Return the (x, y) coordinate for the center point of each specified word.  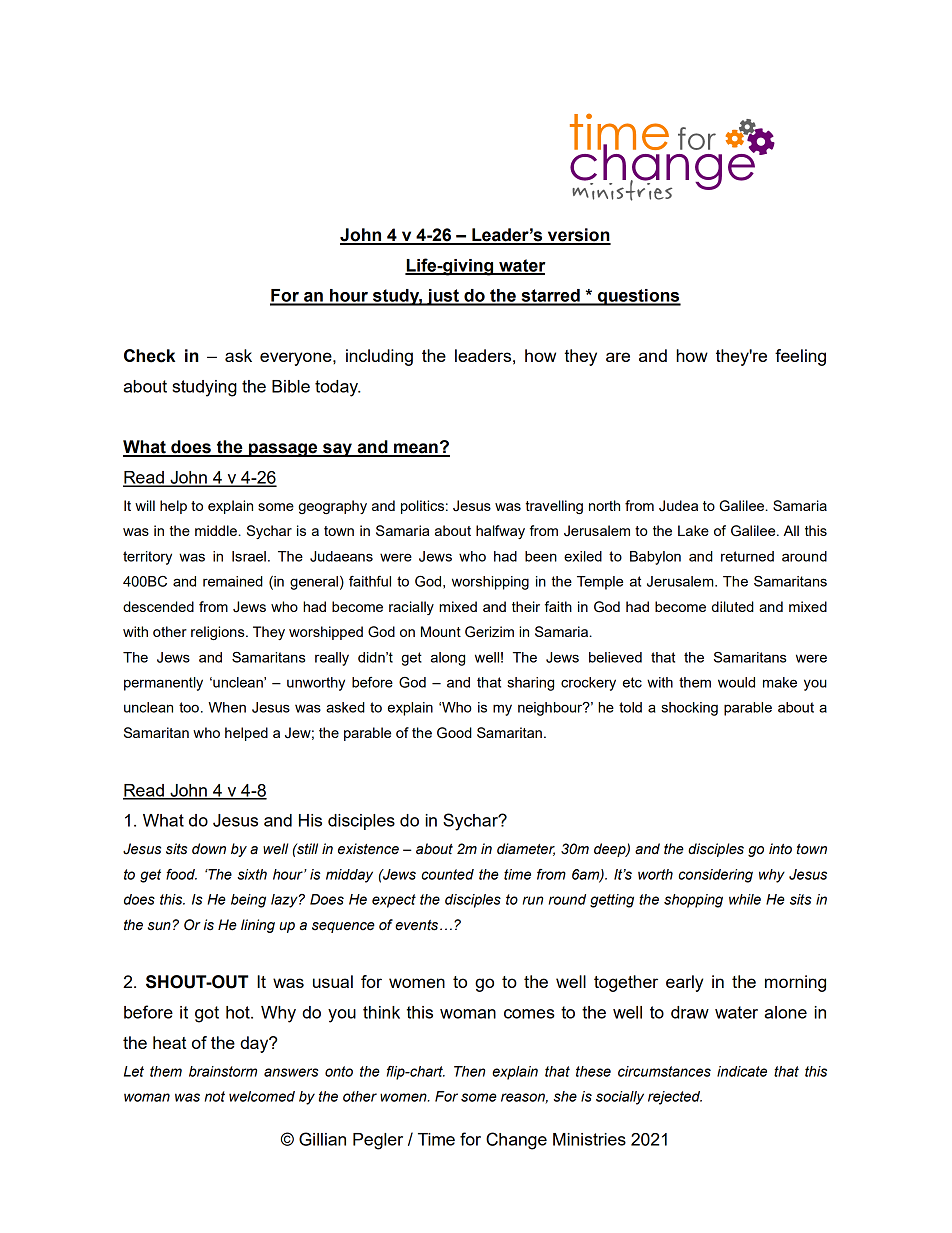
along (448, 659)
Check (149, 356)
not (215, 1096)
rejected (675, 1098)
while (745, 899)
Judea (678, 506)
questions (638, 297)
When (227, 707)
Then (469, 1071)
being (248, 901)
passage (283, 450)
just (443, 297)
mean (416, 449)
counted (447, 874)
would (736, 682)
